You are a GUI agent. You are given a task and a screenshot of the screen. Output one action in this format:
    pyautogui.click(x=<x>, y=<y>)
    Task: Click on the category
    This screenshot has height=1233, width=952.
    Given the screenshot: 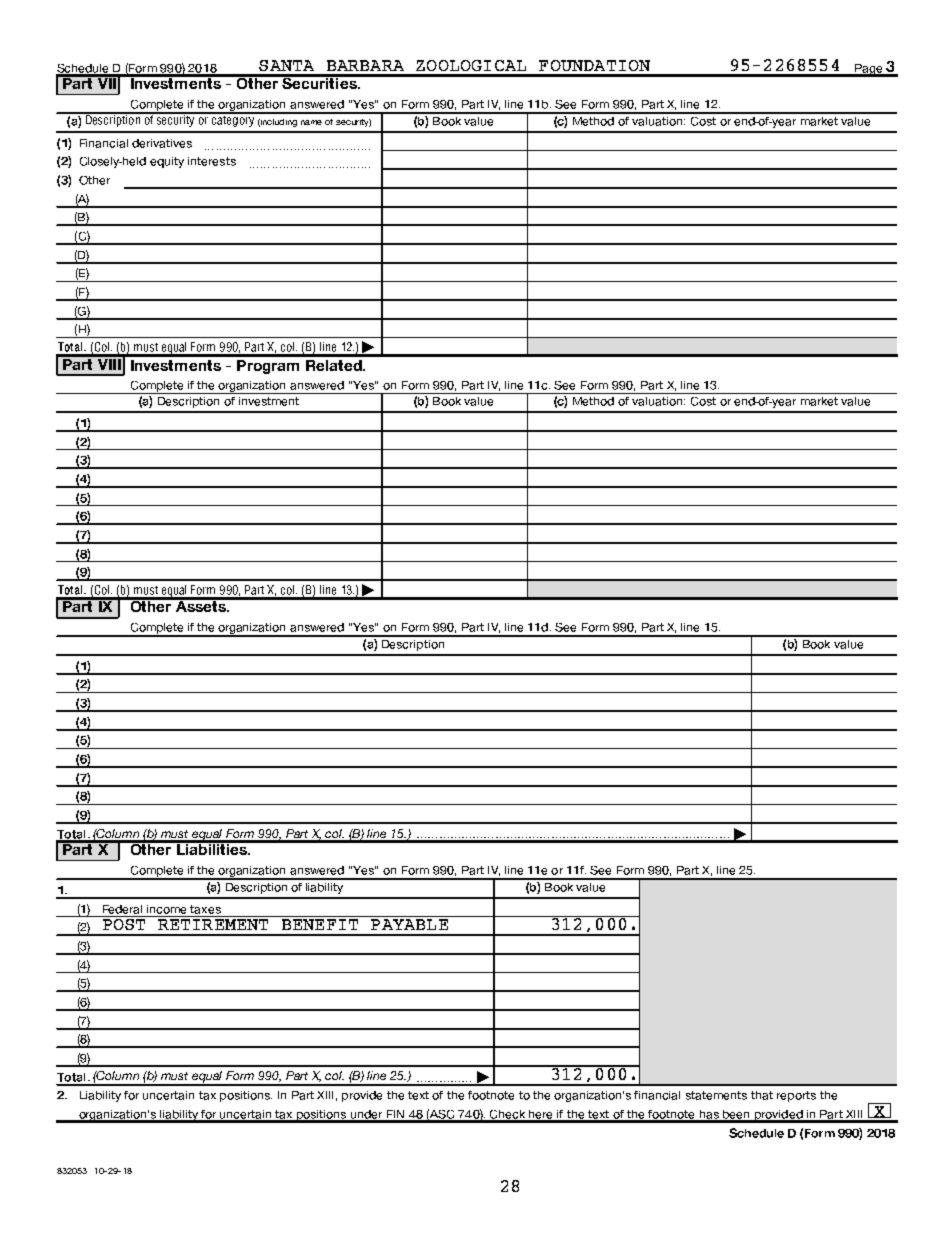 What is the action you would take?
    pyautogui.click(x=233, y=120)
